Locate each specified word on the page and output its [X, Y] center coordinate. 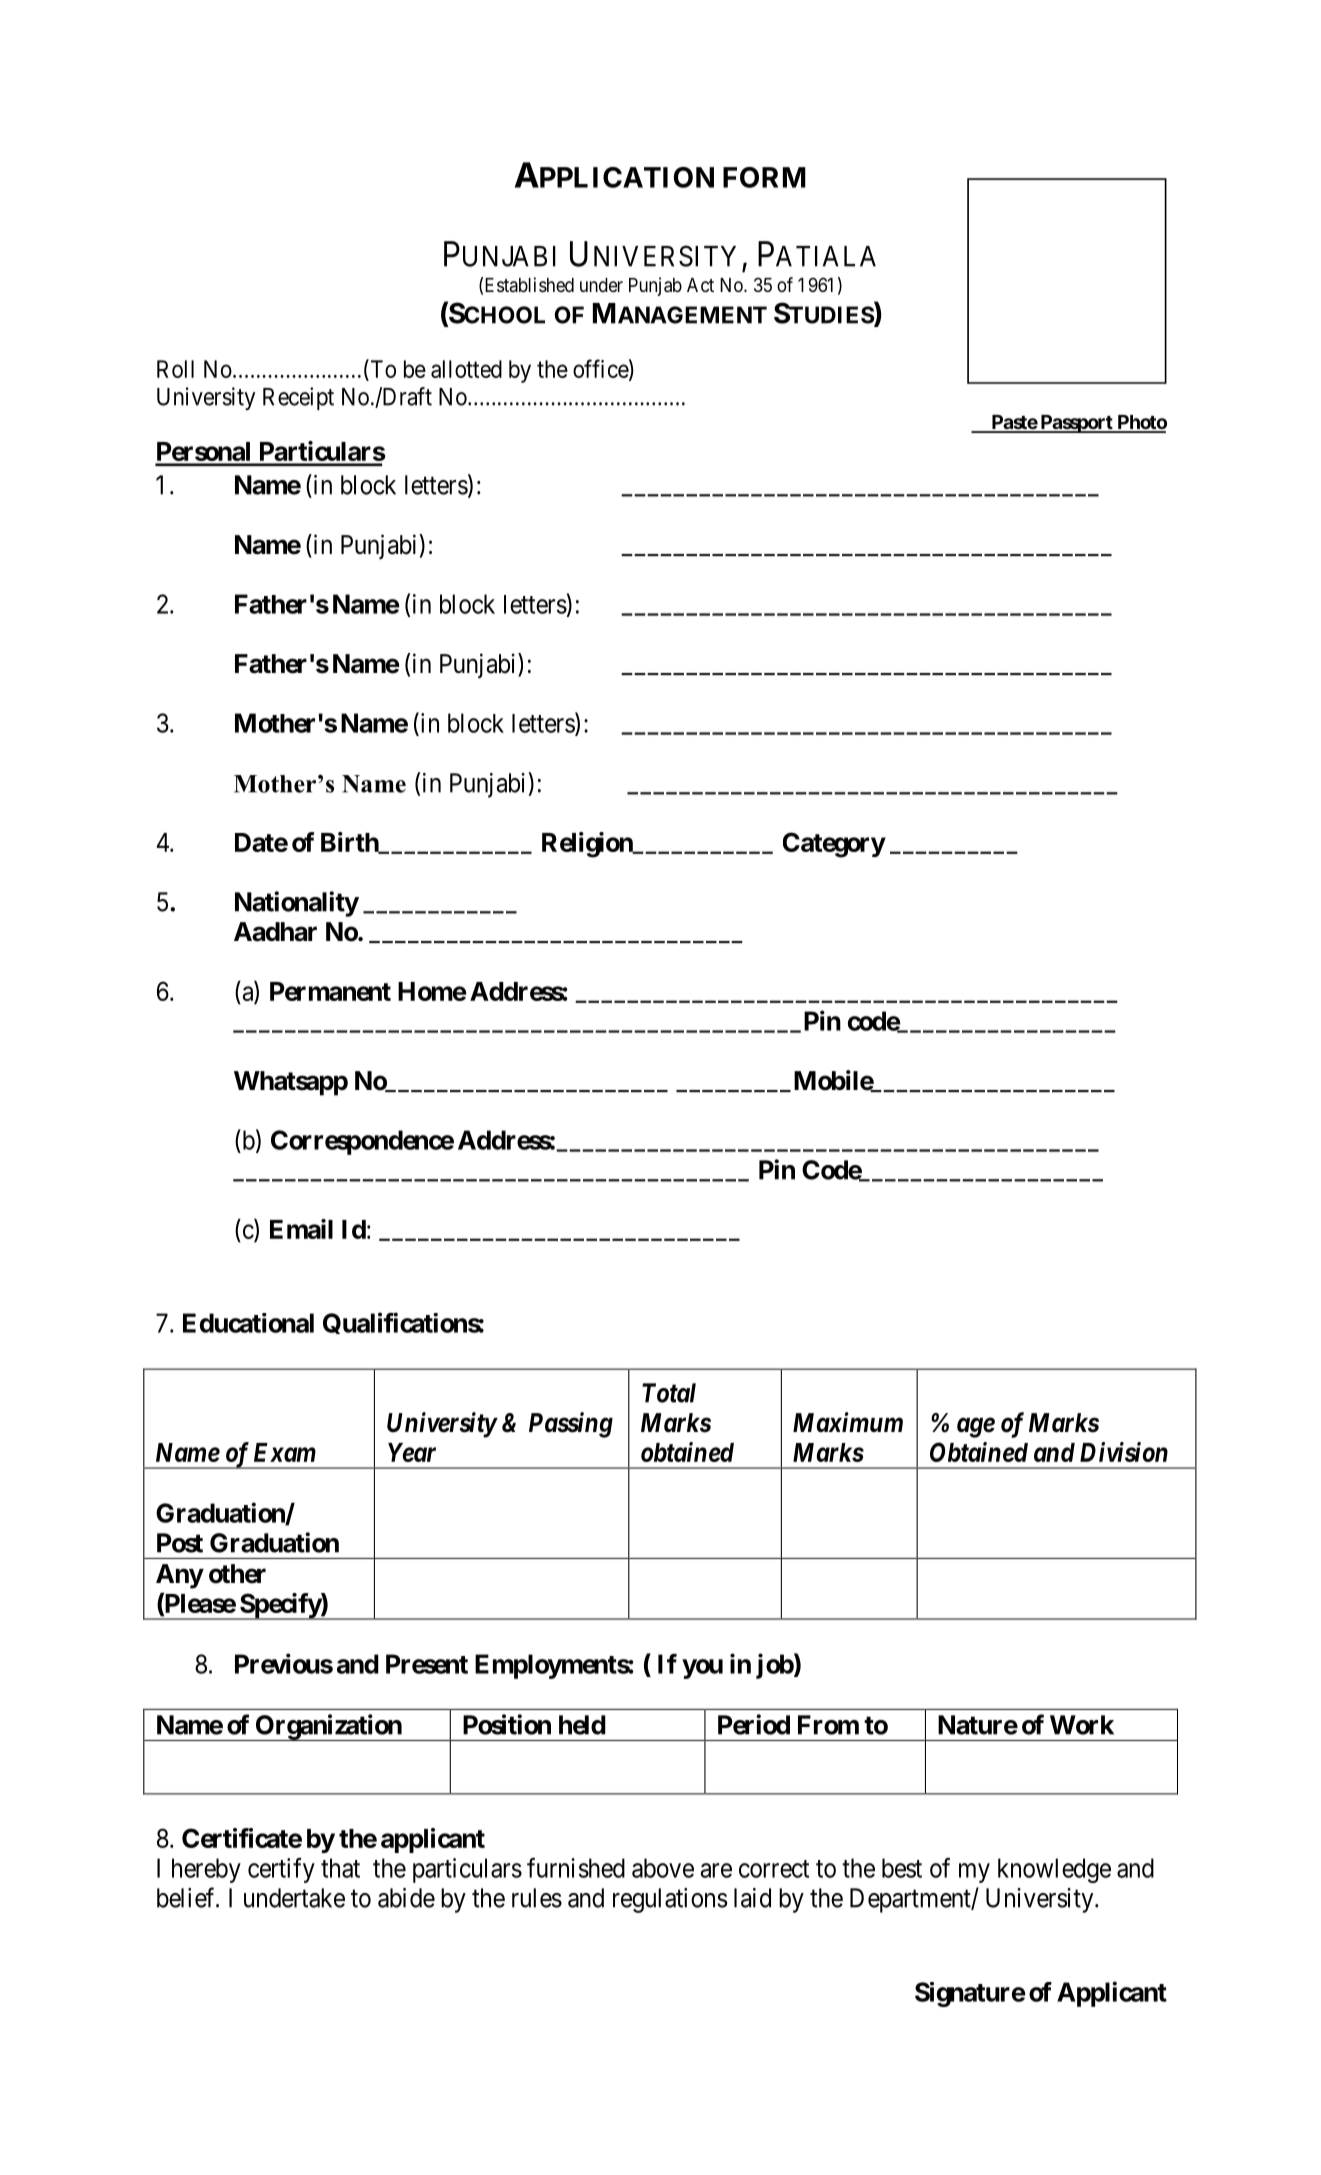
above [663, 1868]
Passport [1076, 424]
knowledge [1054, 1870]
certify [281, 1870]
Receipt [298, 398]
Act [700, 285]
